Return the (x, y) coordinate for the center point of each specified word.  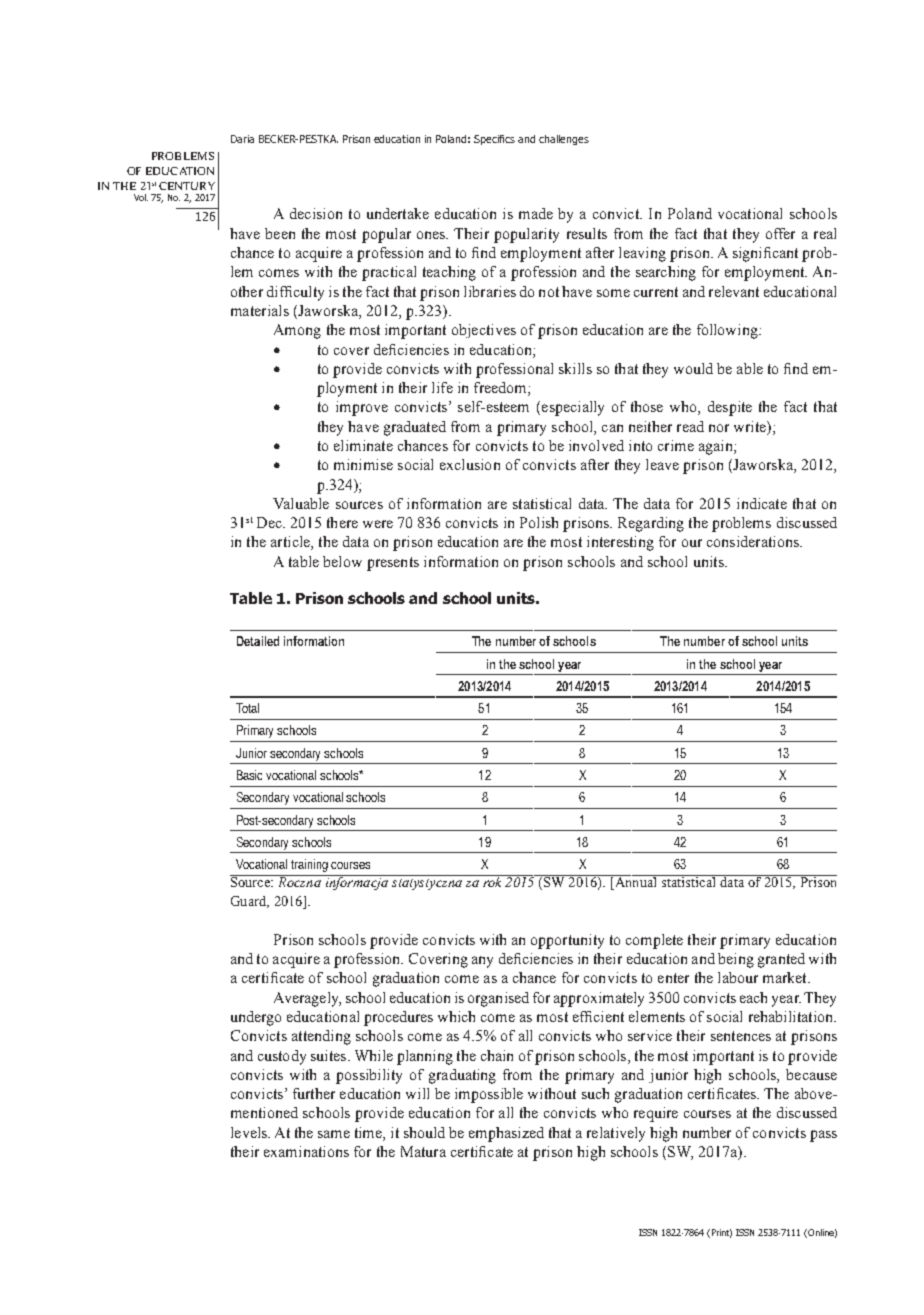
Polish (539, 522)
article (291, 543)
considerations (754, 541)
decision (316, 213)
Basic (249, 775)
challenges (564, 140)
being (736, 960)
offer (780, 233)
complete (654, 941)
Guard (250, 902)
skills (575, 368)
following (728, 331)
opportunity (567, 941)
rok (493, 881)
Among (297, 331)
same (334, 1134)
